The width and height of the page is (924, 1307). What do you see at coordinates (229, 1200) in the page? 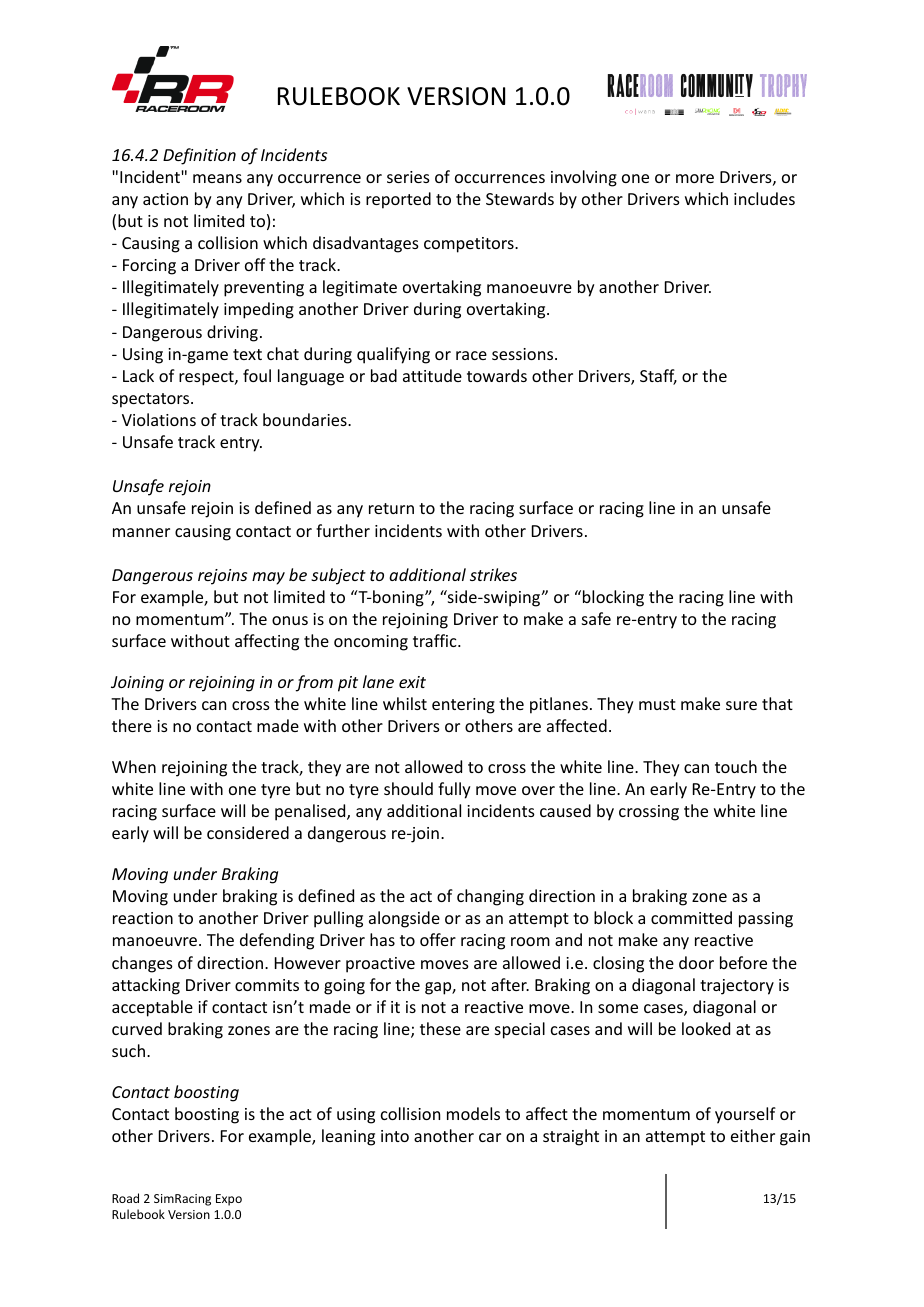
I see `Expo` at bounding box center [229, 1200].
